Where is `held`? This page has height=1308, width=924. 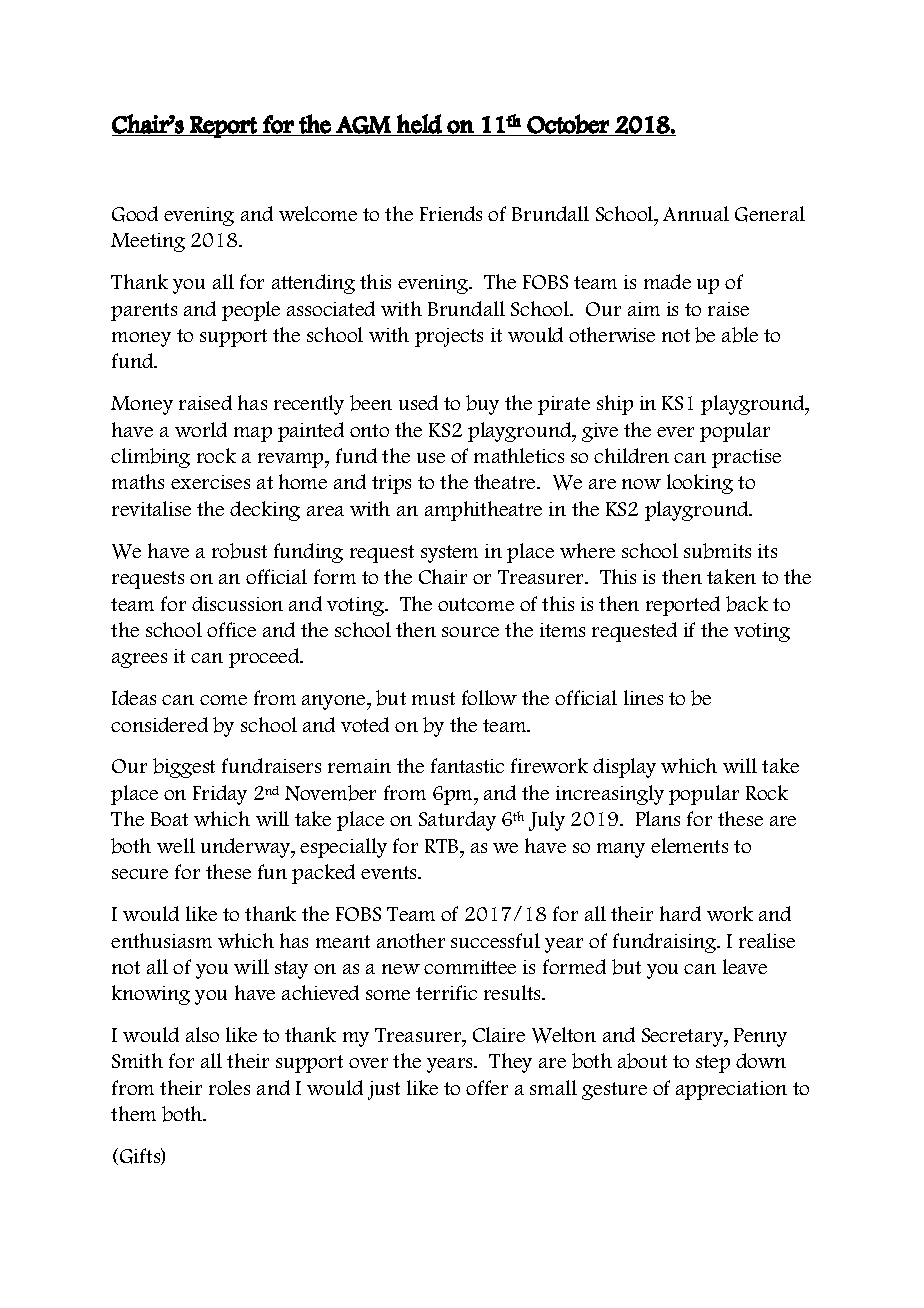
held is located at coordinates (419, 124).
